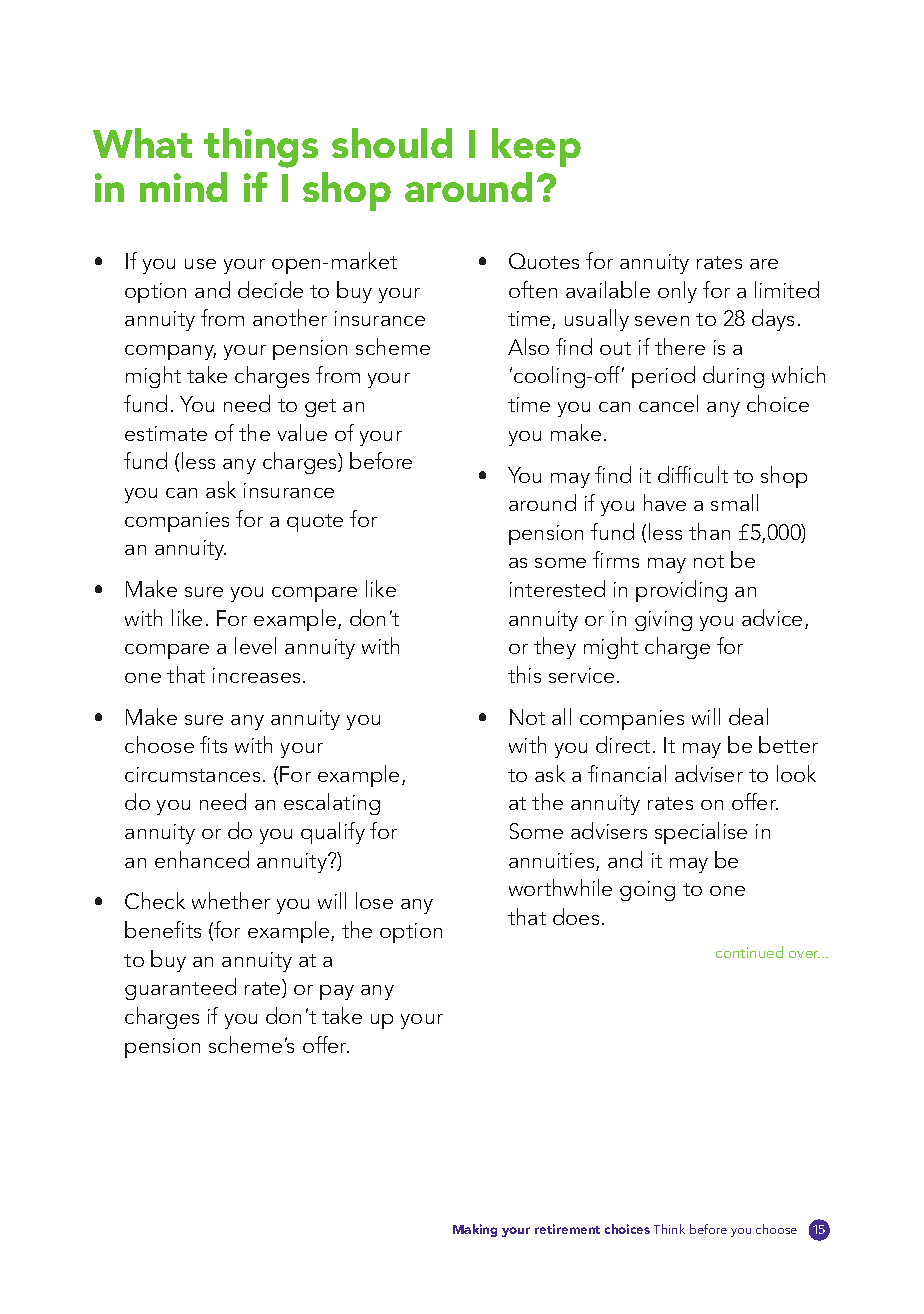 Image resolution: width=924 pixels, height=1314 pixels. Describe the element at coordinates (536, 147) in the document. I see `keep` at that location.
